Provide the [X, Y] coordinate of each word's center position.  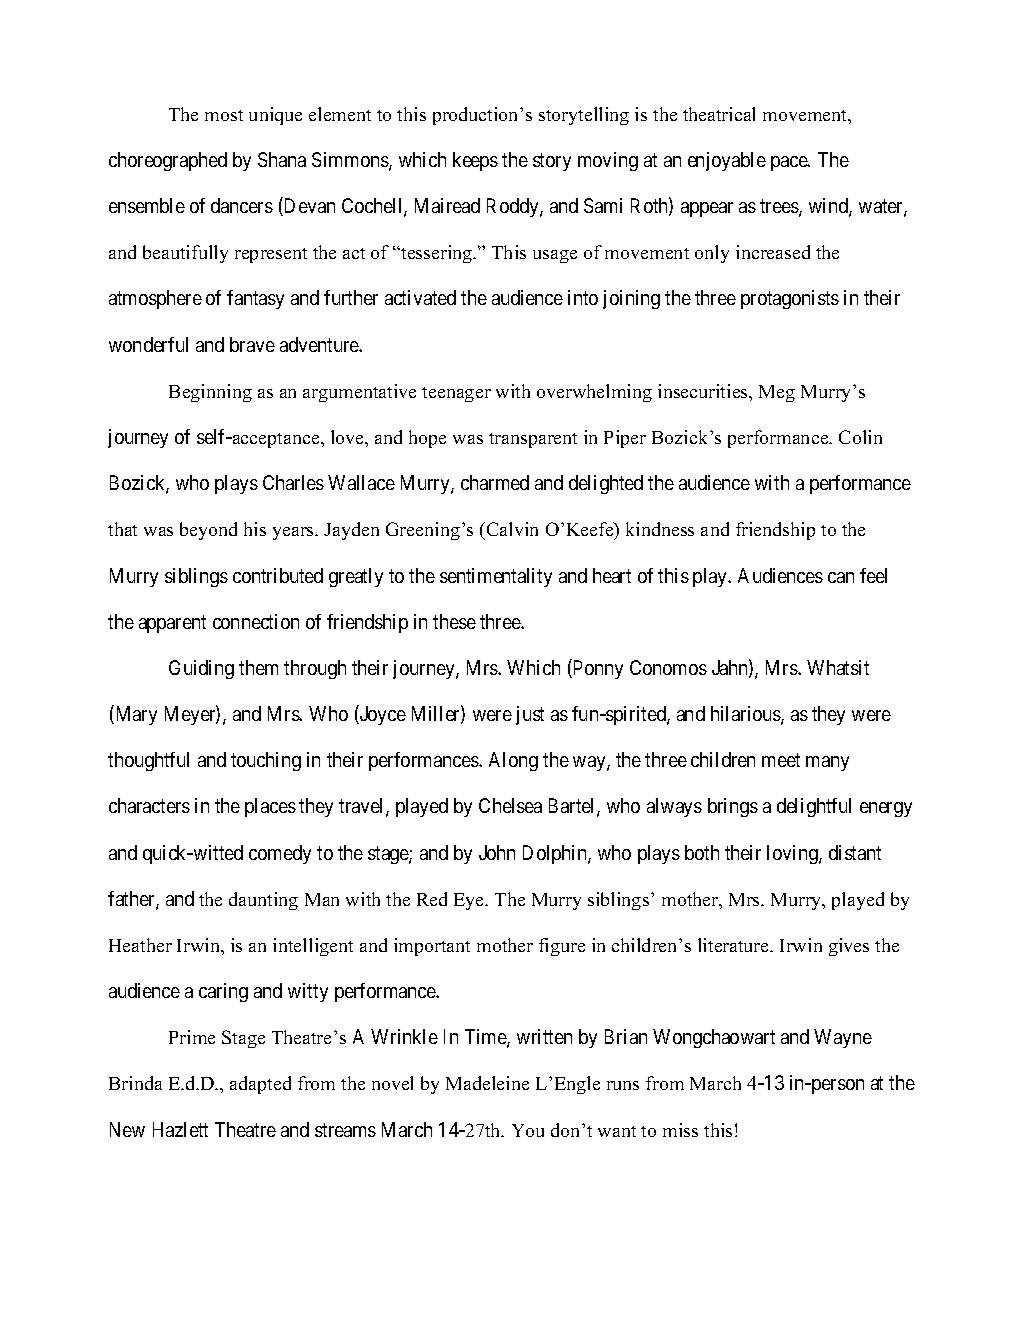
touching [266, 761]
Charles [293, 482]
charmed [495, 482]
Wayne [843, 1038]
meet [781, 760]
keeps [475, 161]
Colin [860, 437]
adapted [260, 1085]
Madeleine [487, 1083]
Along [513, 761]
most [224, 115]
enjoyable [727, 161]
